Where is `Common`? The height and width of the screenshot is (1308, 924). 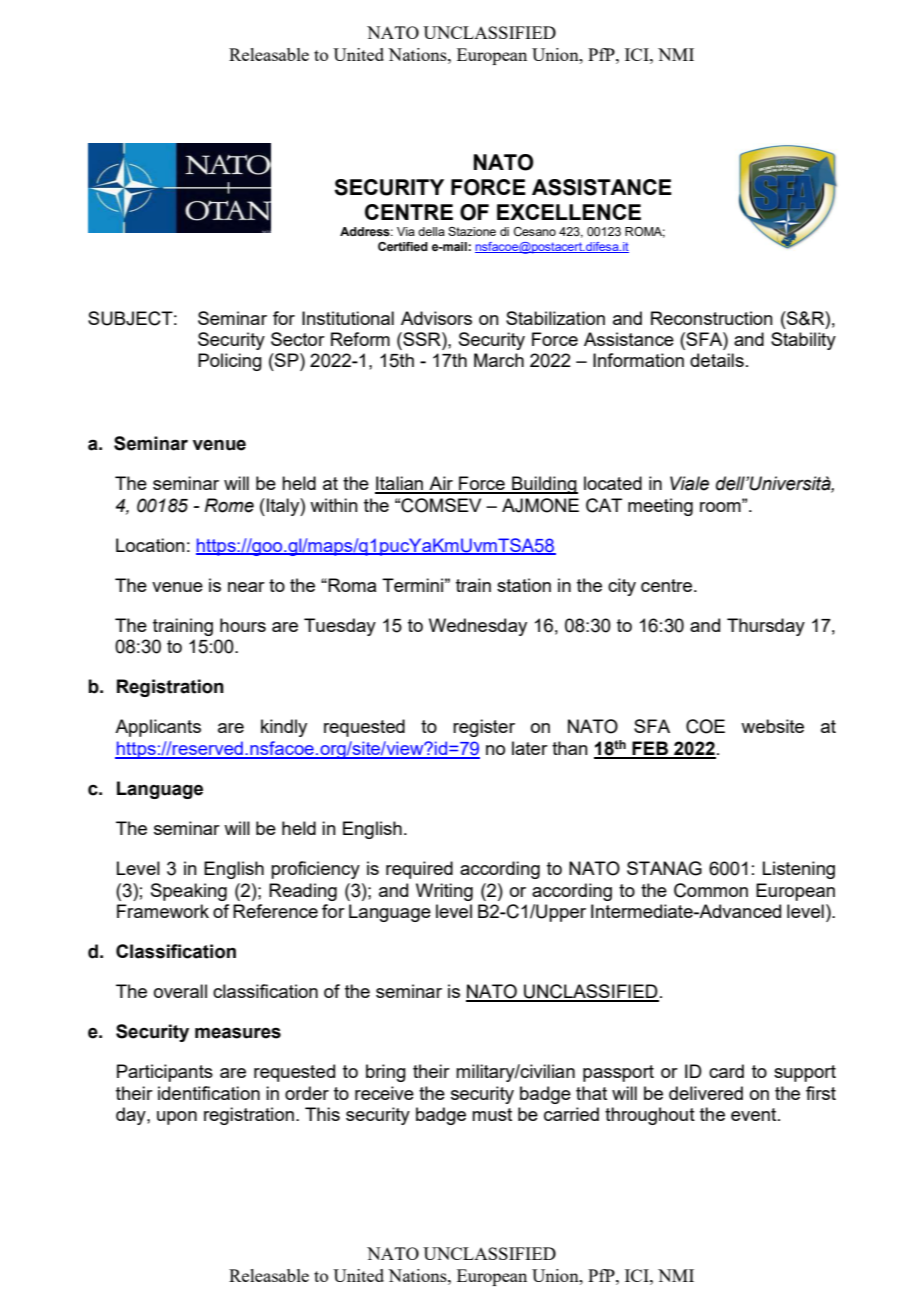 Common is located at coordinates (711, 890).
